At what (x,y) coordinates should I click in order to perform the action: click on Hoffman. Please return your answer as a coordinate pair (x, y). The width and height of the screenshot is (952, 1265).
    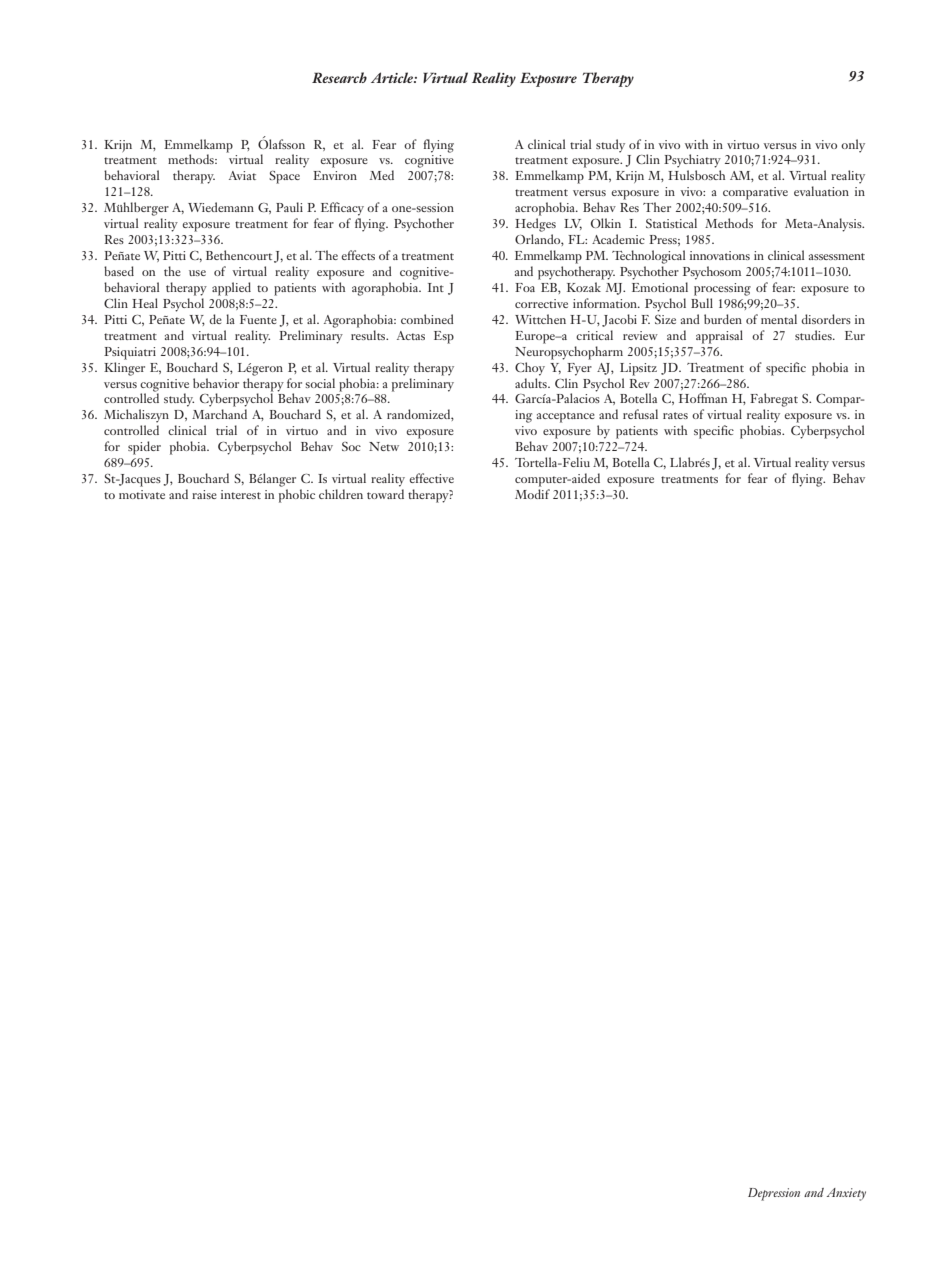
    Looking at the image, I should click on (703, 398).
